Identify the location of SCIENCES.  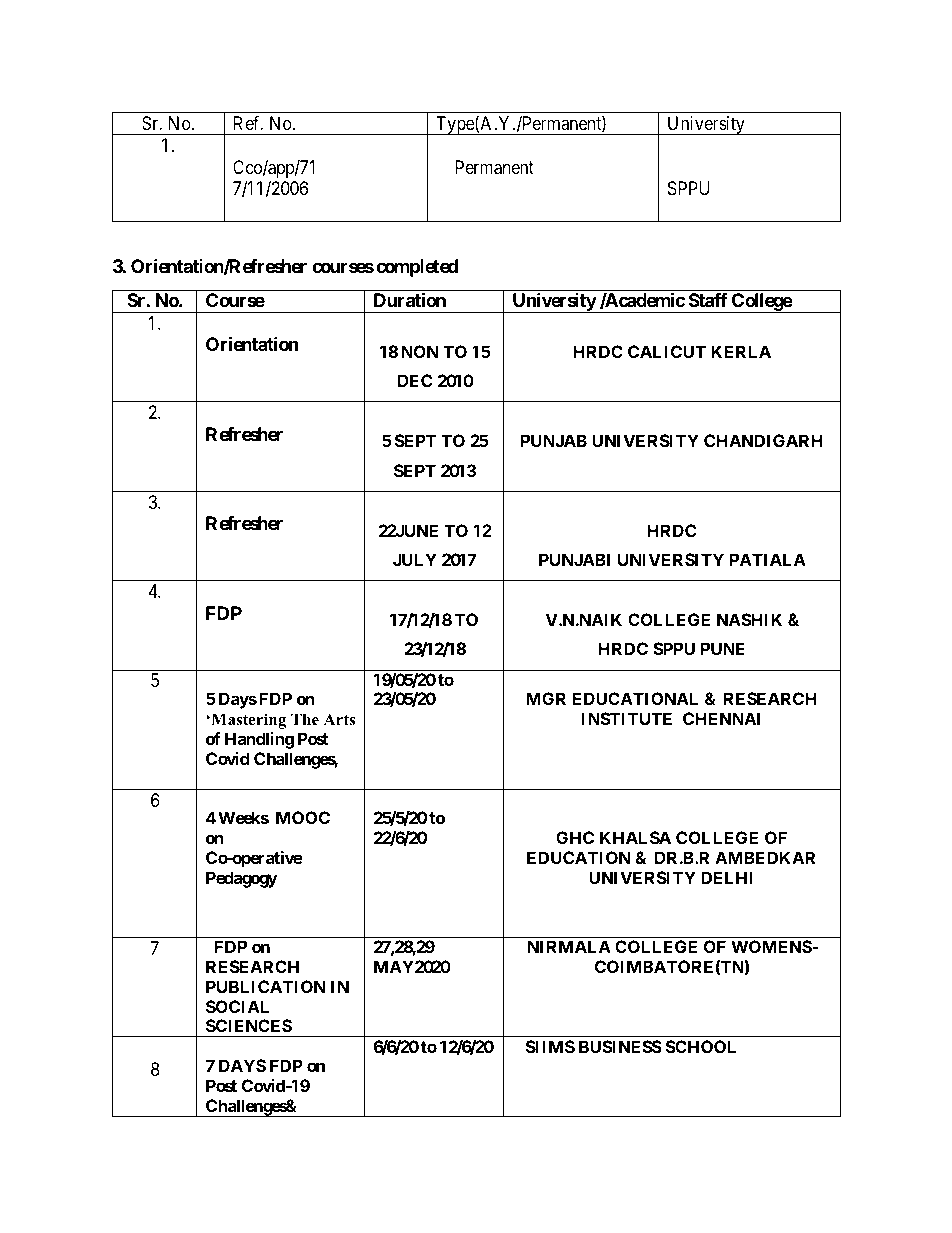
(249, 1025).
